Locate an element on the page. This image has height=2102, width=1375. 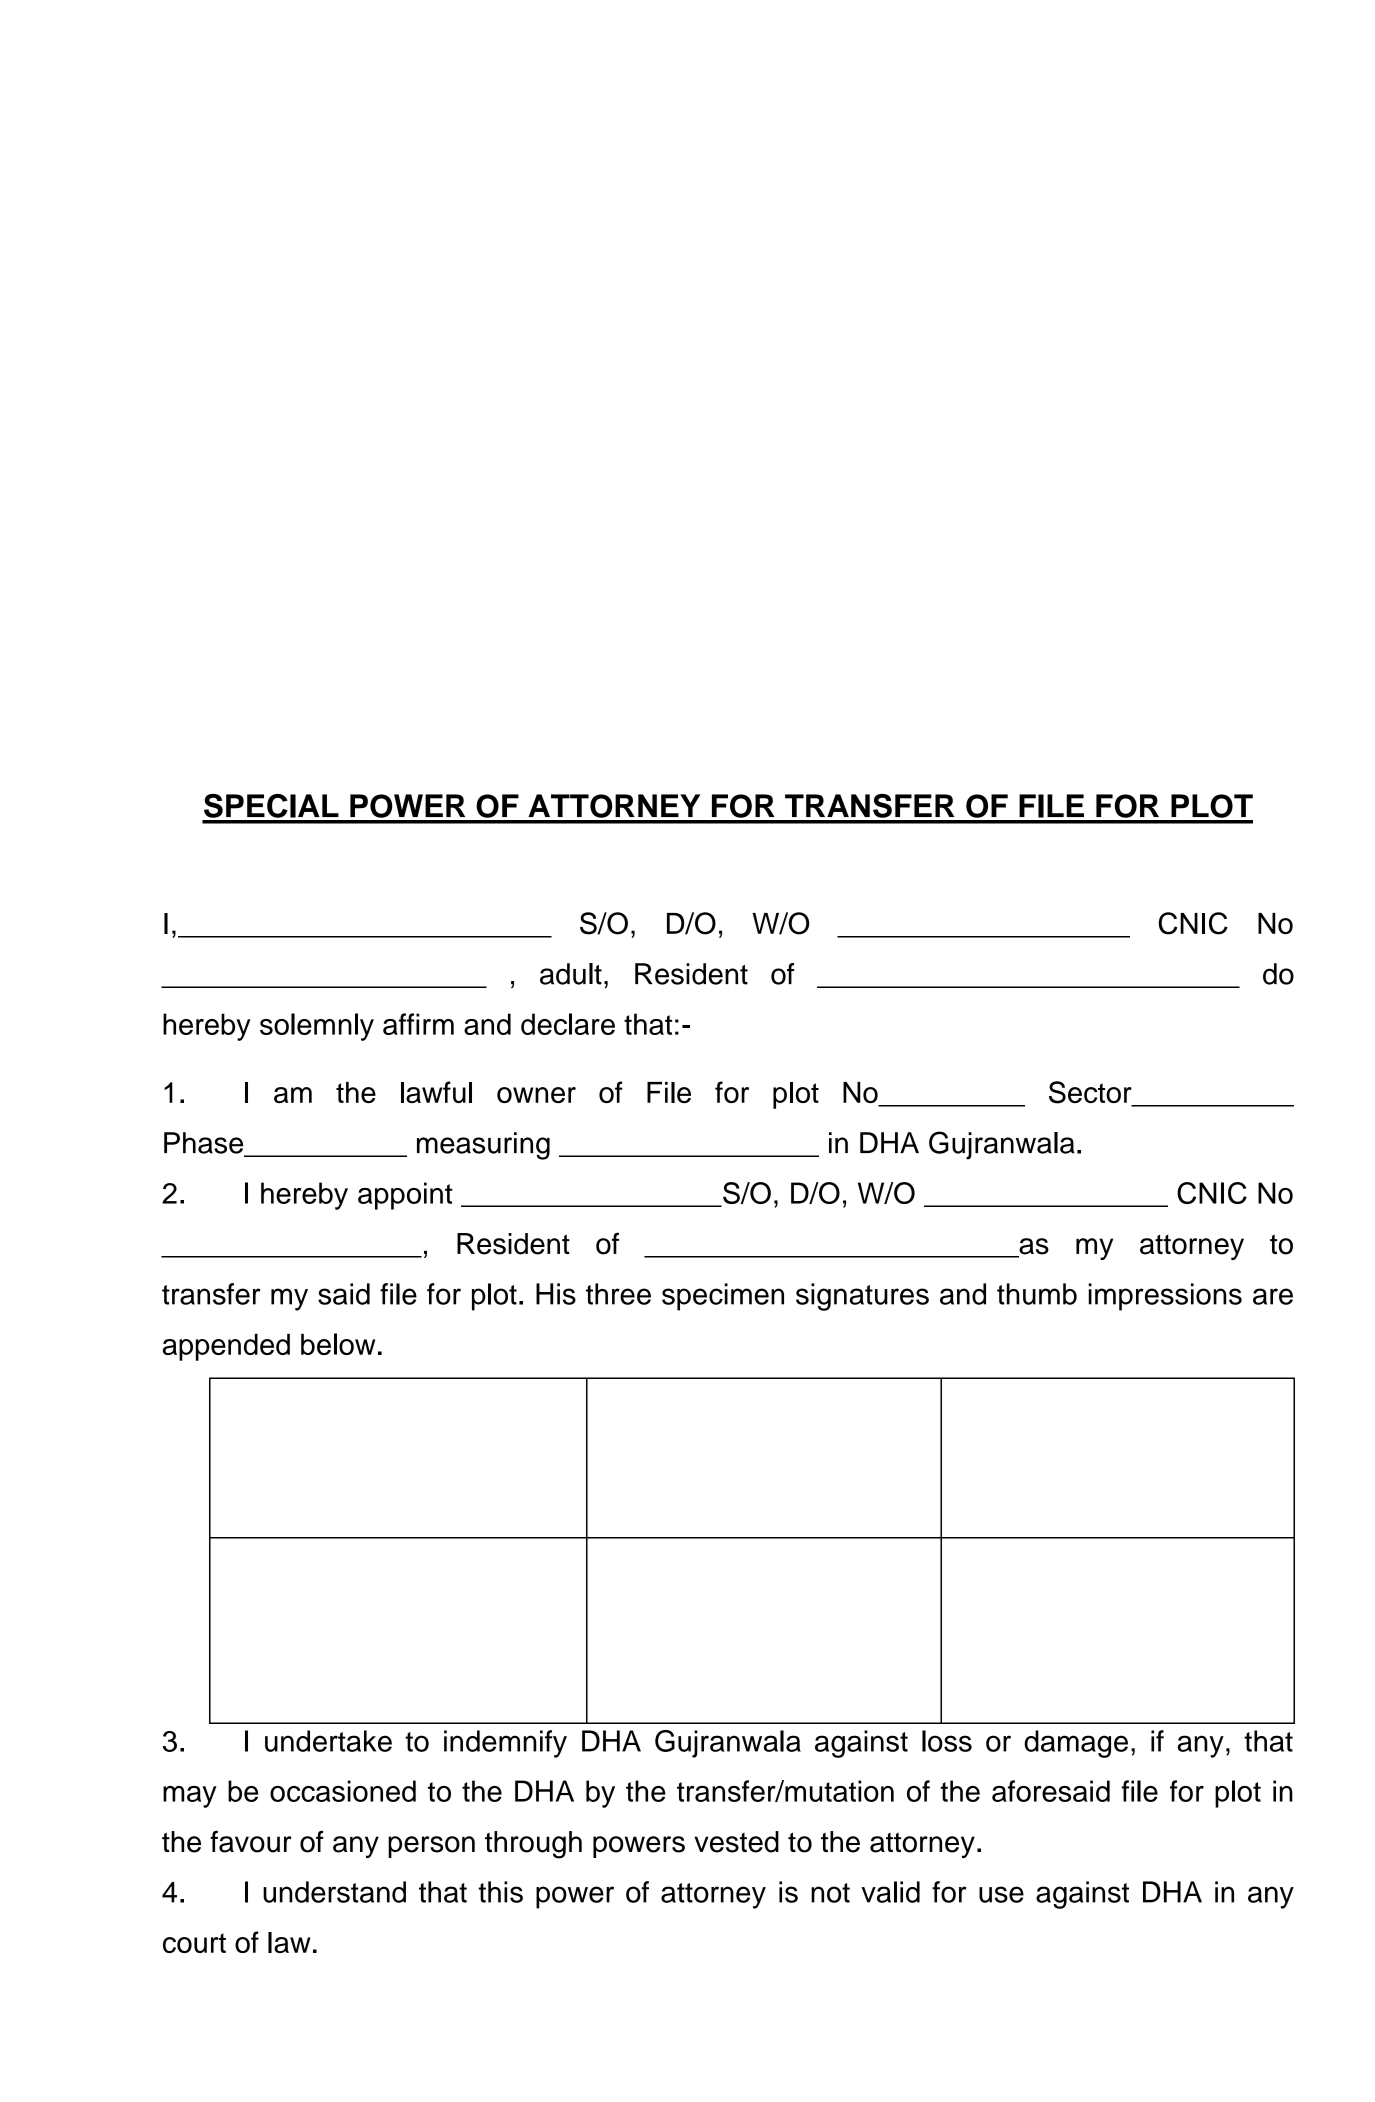
specimen is located at coordinates (723, 1297).
